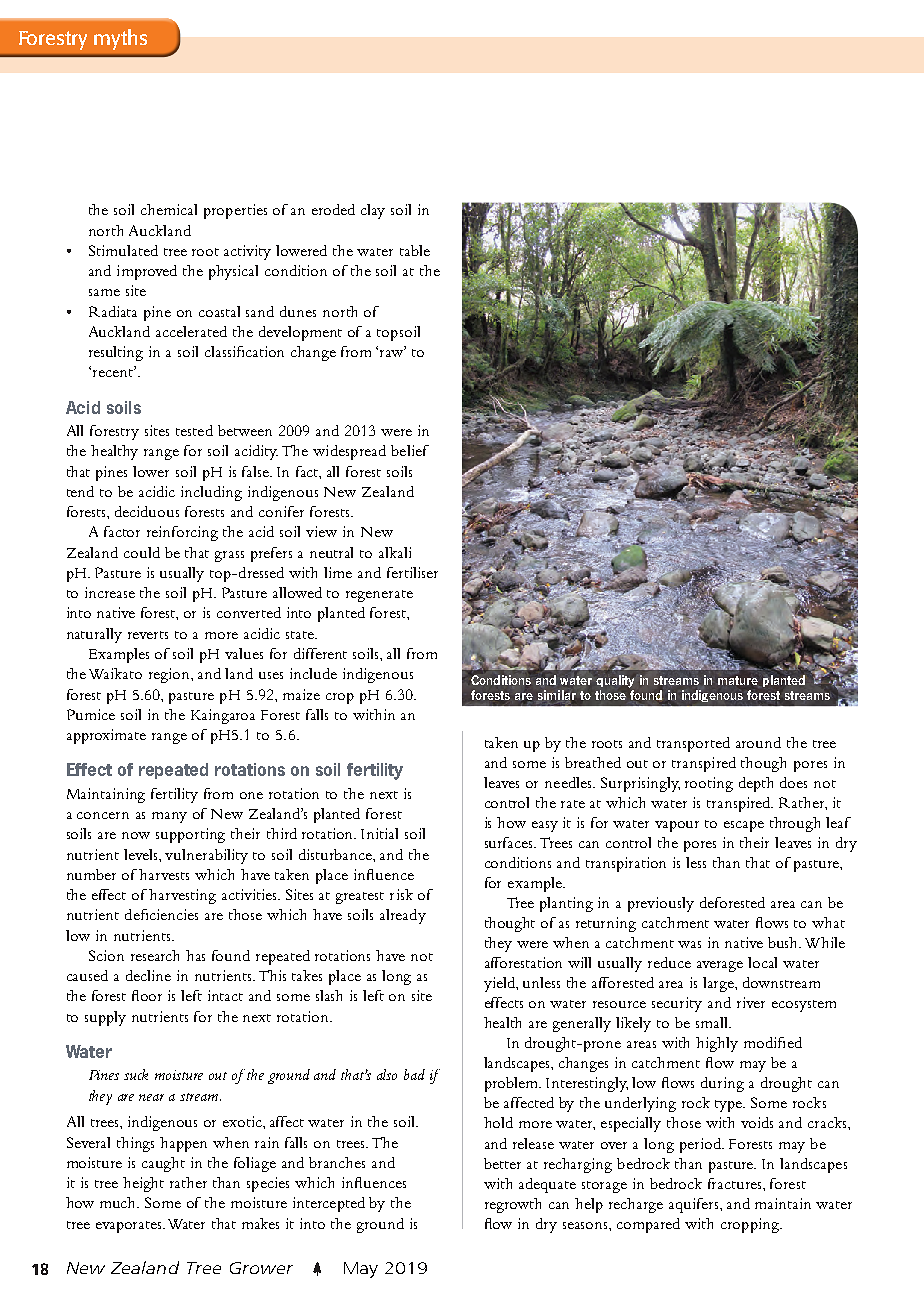 Image resolution: width=924 pixels, height=1308 pixels. I want to click on deficiencies, so click(161, 914).
